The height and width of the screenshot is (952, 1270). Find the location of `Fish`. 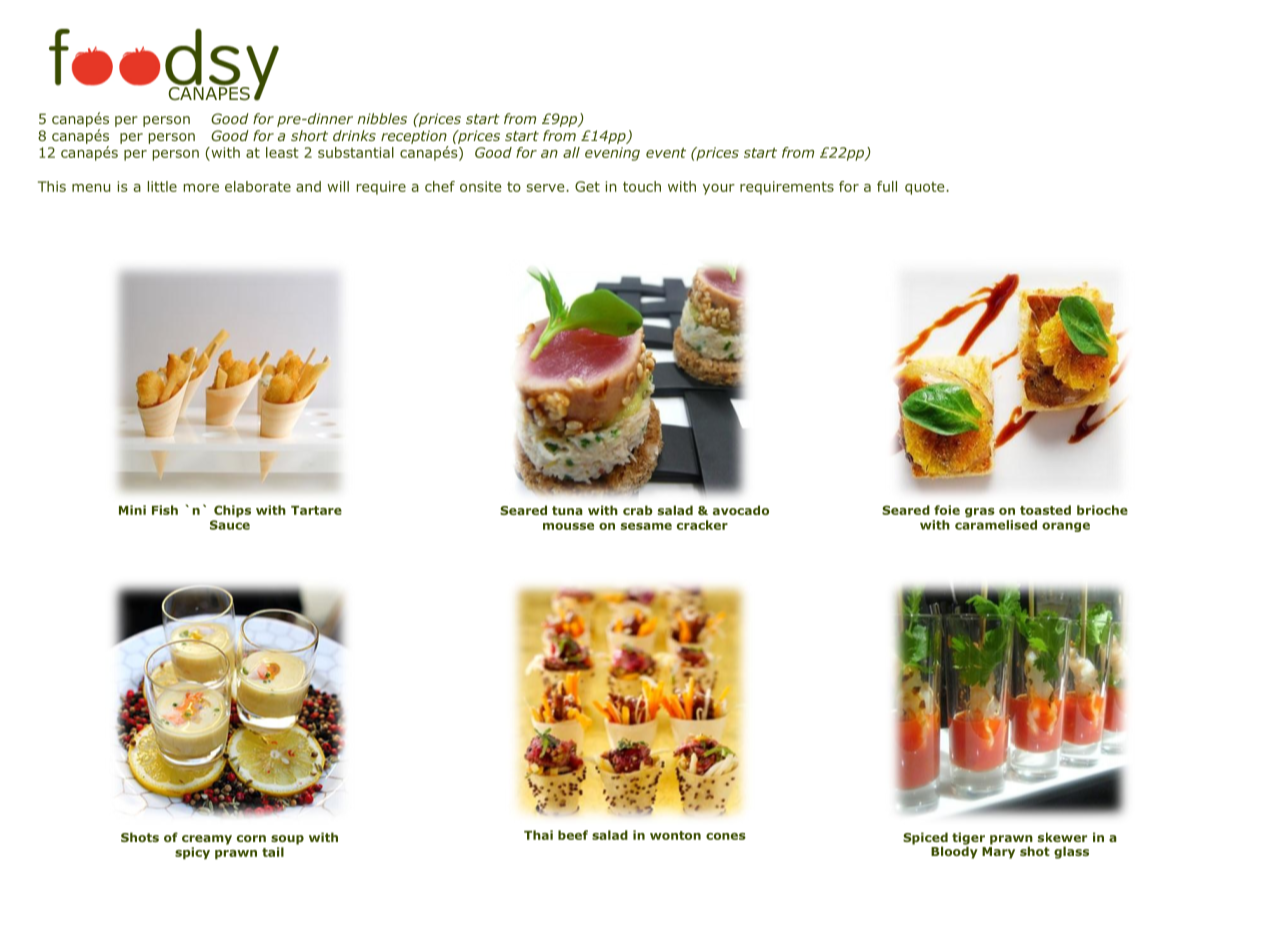

Fish is located at coordinates (165, 510).
